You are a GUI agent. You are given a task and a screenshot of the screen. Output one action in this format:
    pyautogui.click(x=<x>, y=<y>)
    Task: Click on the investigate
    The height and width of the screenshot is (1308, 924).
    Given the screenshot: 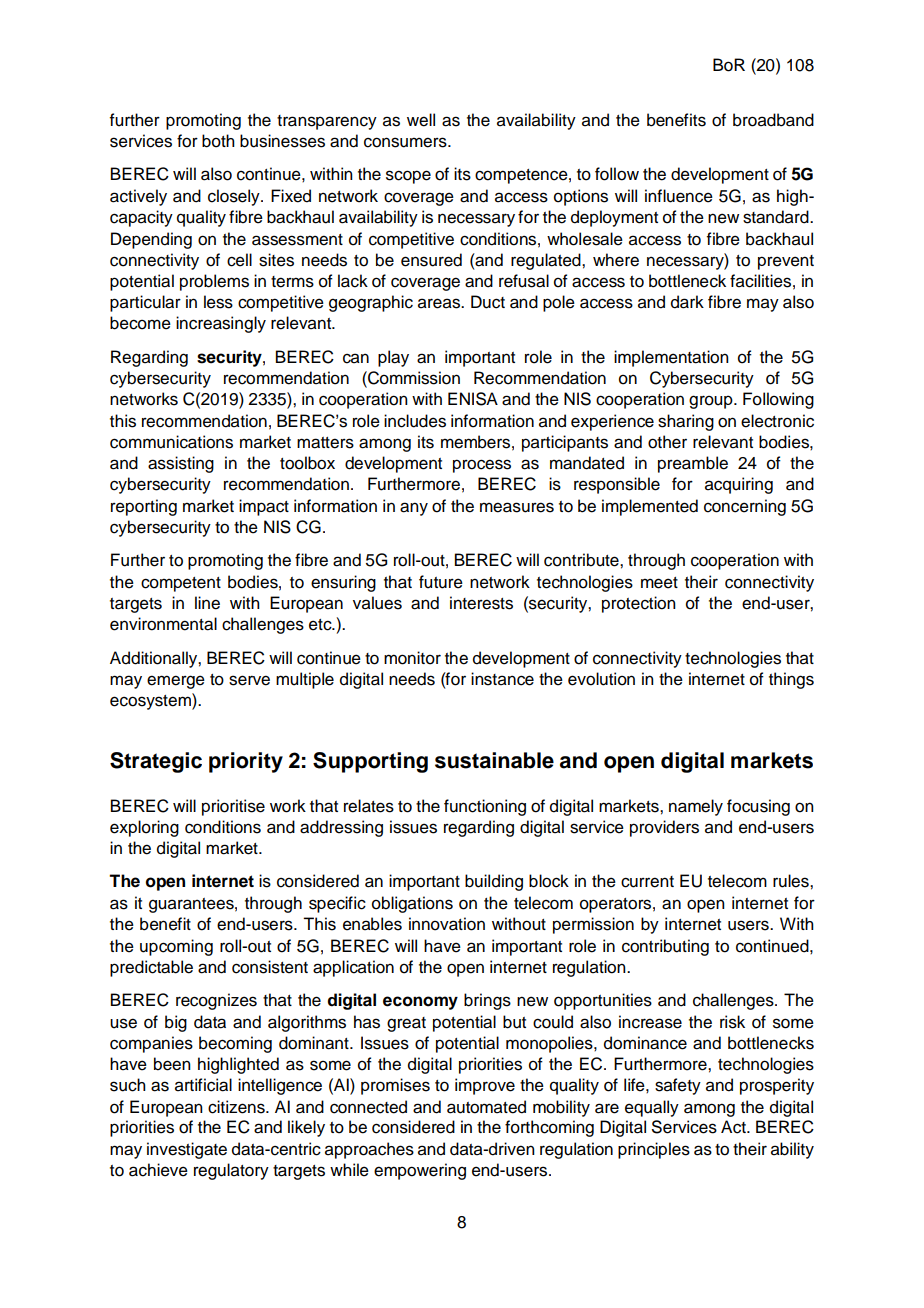 What is the action you would take?
    pyautogui.click(x=187, y=1150)
